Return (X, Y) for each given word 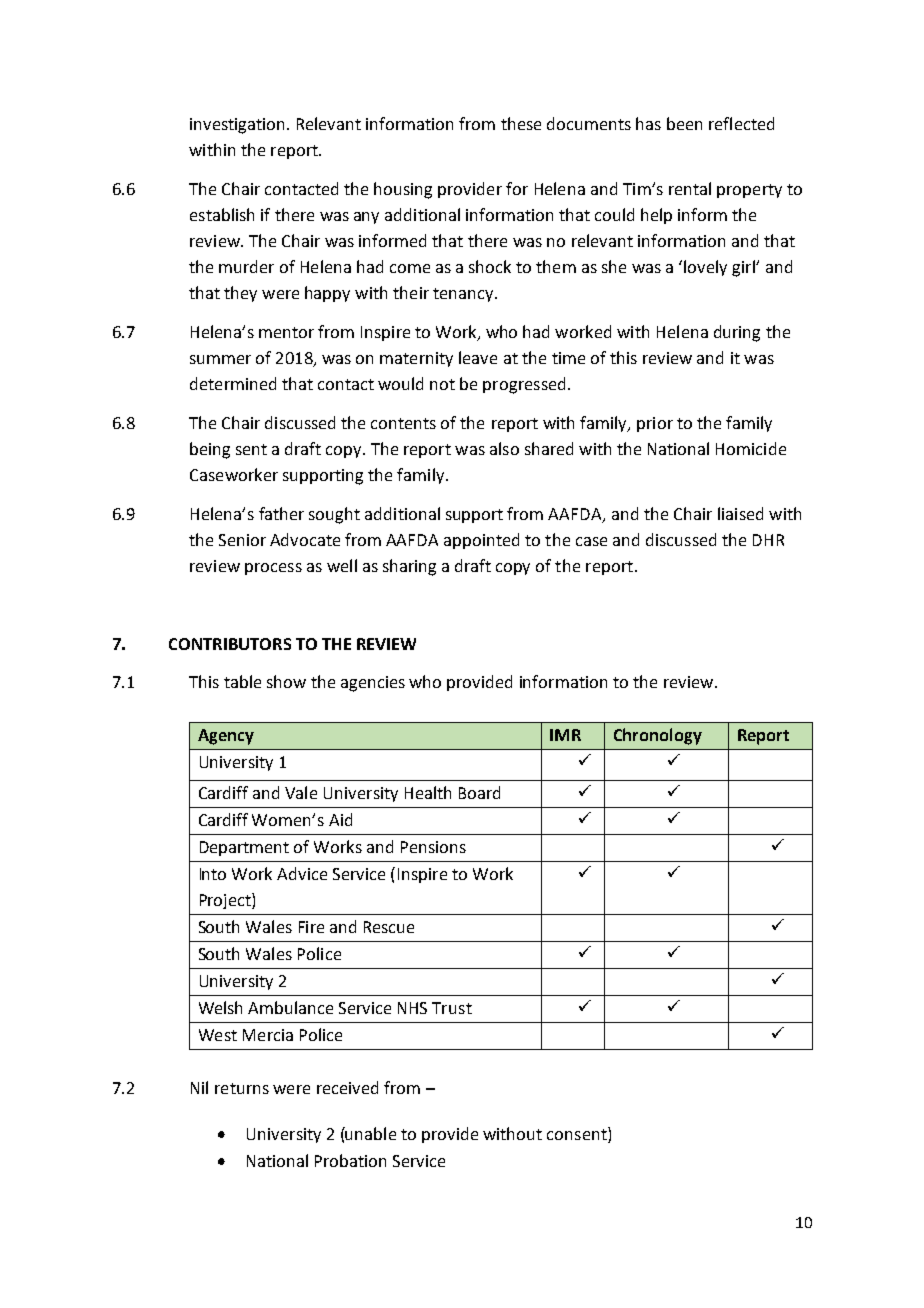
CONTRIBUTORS (230, 644)
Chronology (658, 736)
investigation (239, 126)
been (684, 123)
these (521, 123)
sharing (409, 567)
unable (370, 1133)
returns (242, 1088)
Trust (452, 1008)
